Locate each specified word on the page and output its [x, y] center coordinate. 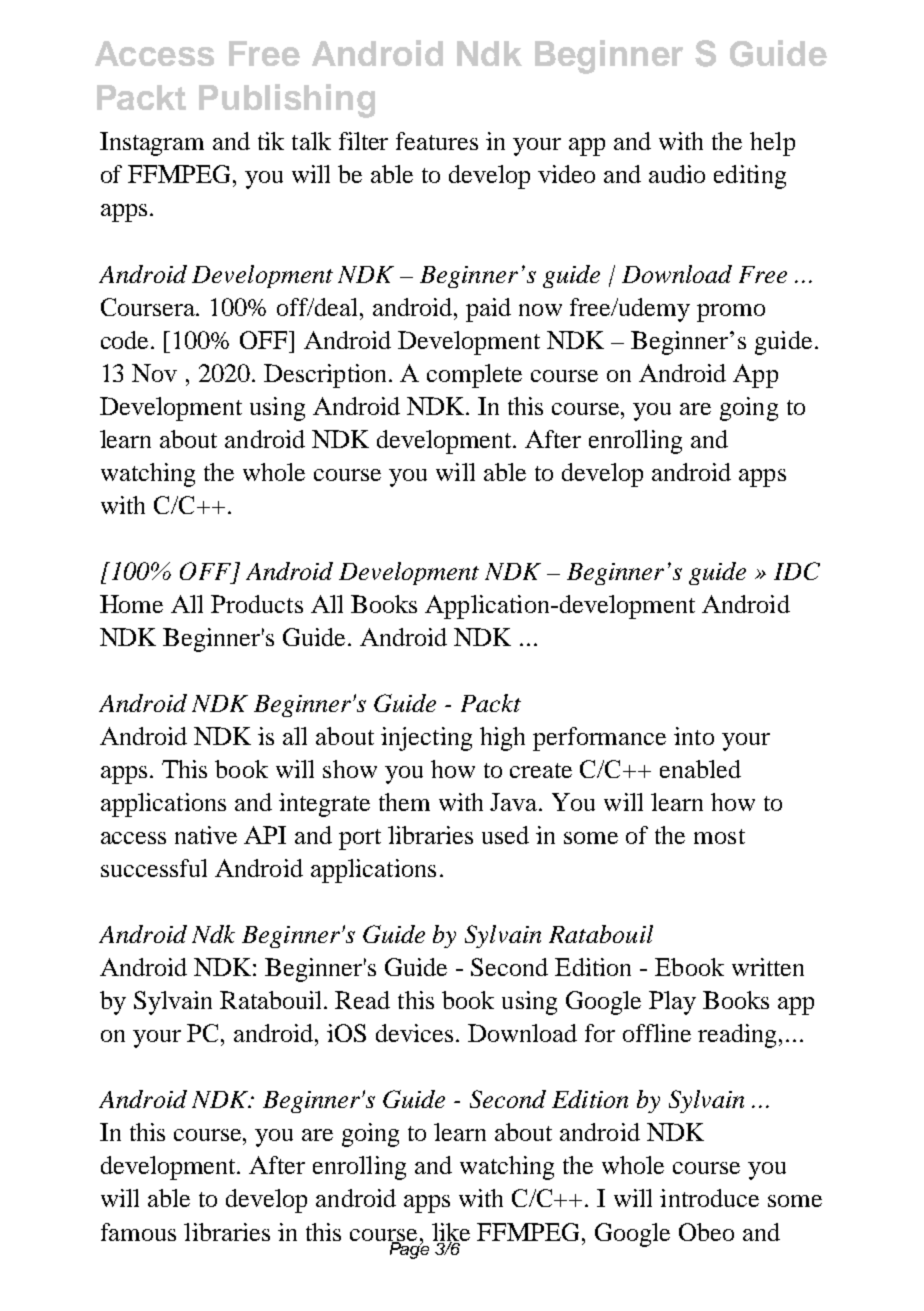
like [451, 1233]
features [437, 141]
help [772, 144]
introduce [709, 1198]
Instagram [152, 144]
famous [138, 1232]
